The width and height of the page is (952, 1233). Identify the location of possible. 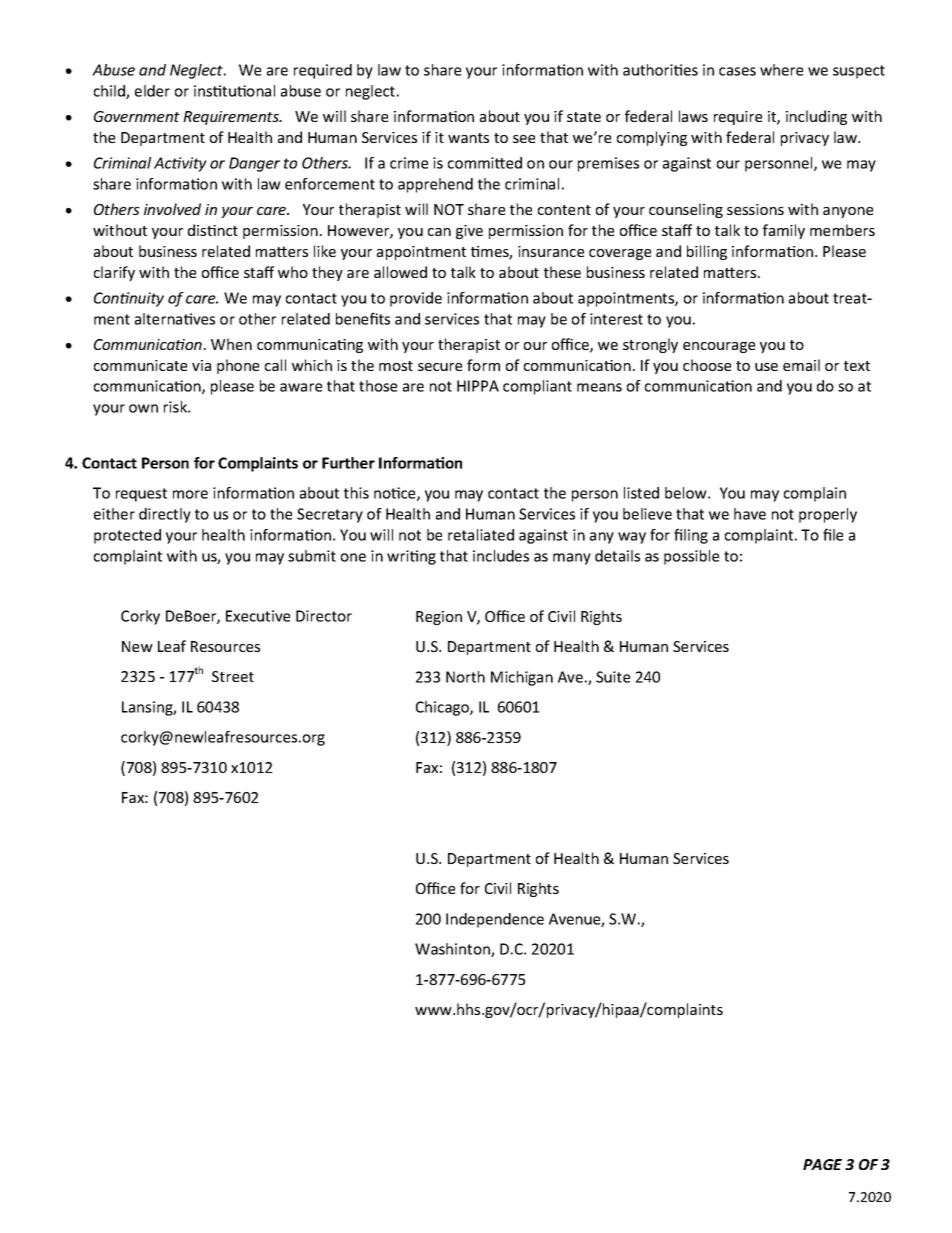
(691, 557).
